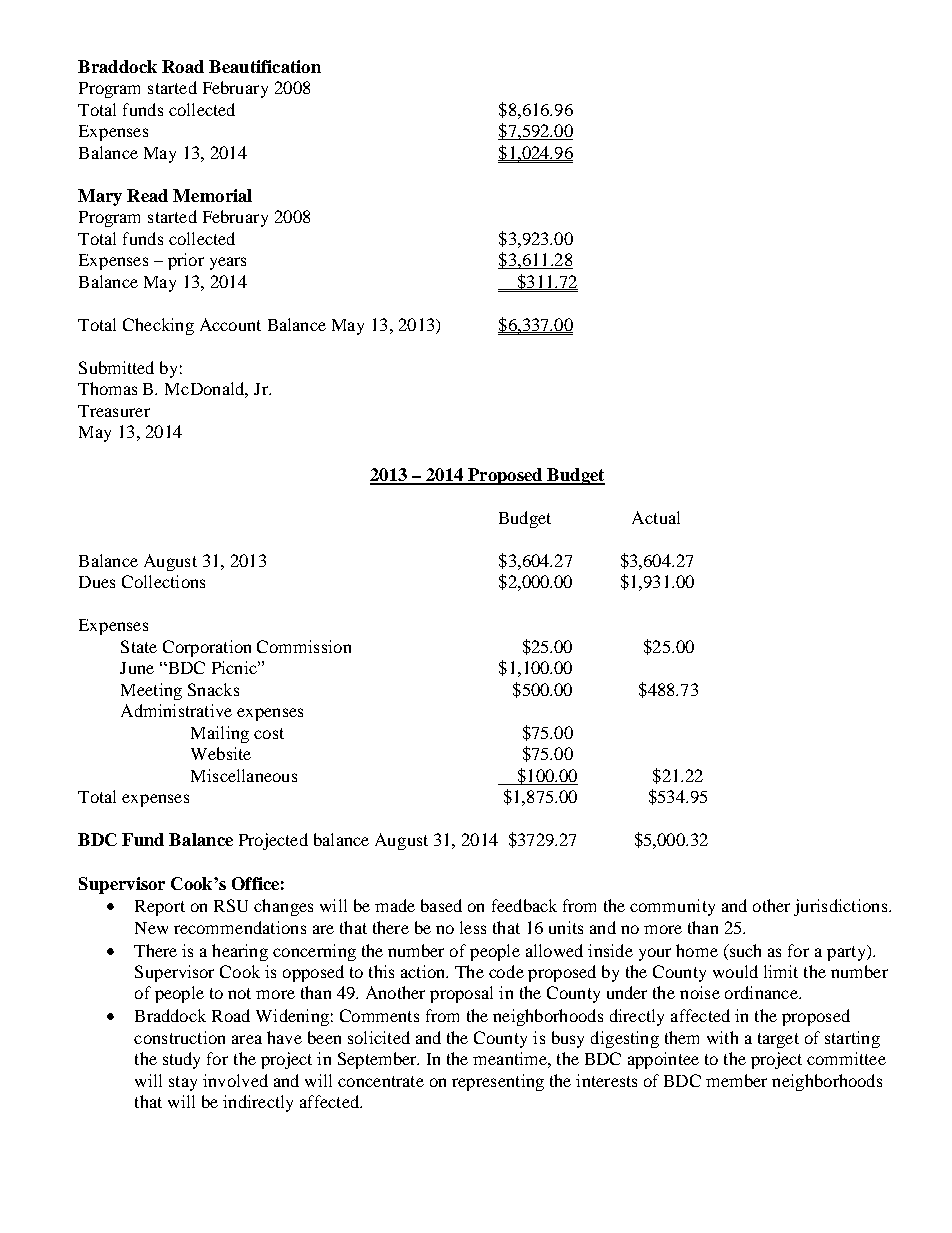  Describe the element at coordinates (212, 195) in the screenshot. I see `Memorial` at that location.
